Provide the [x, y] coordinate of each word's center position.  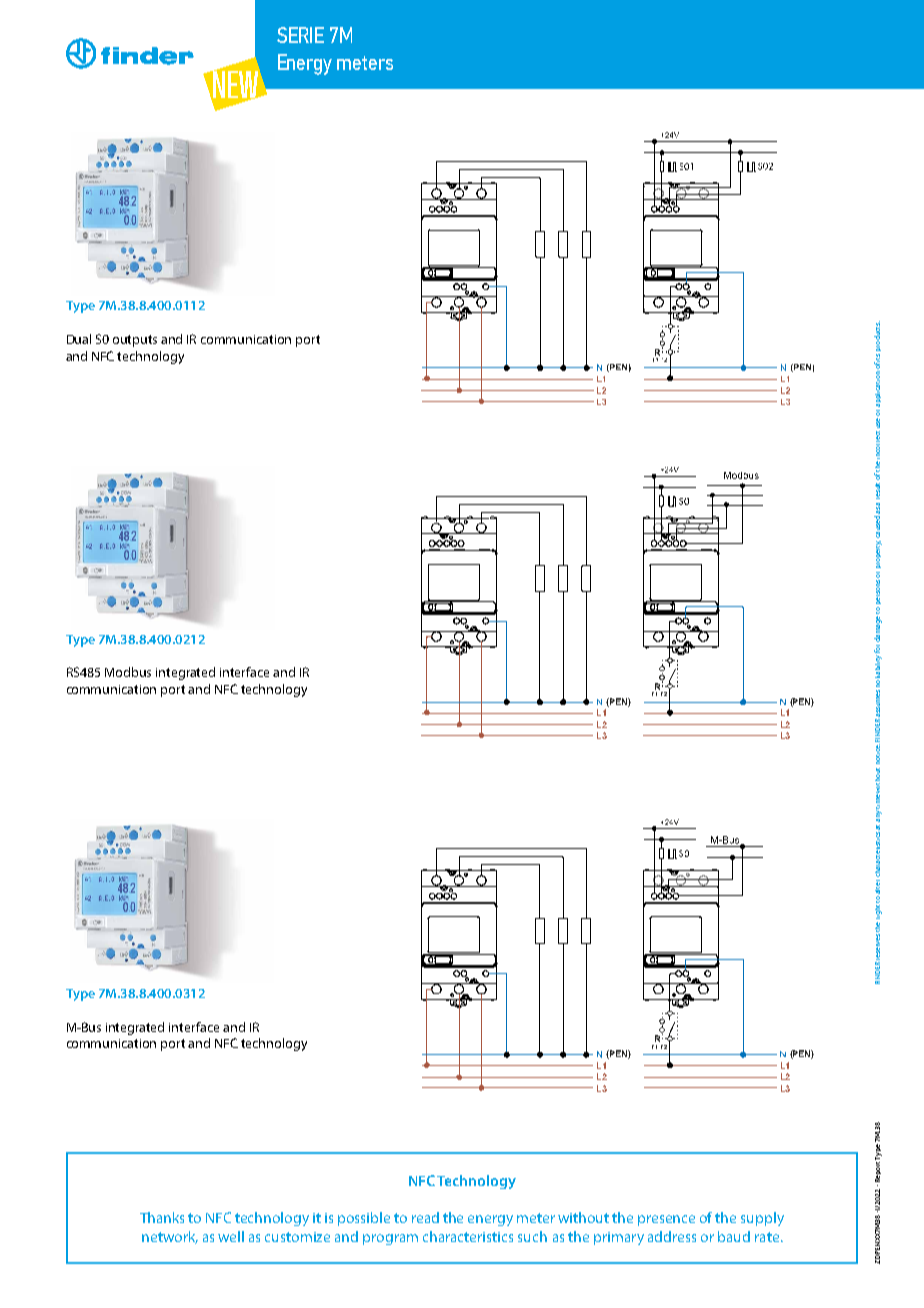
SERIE [300, 35]
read [425, 1217]
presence [666, 1220]
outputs [135, 341]
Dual [79, 339]
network [170, 1237]
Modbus [128, 672]
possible [364, 1219]
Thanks [162, 1217]
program [390, 1239]
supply [762, 1219]
